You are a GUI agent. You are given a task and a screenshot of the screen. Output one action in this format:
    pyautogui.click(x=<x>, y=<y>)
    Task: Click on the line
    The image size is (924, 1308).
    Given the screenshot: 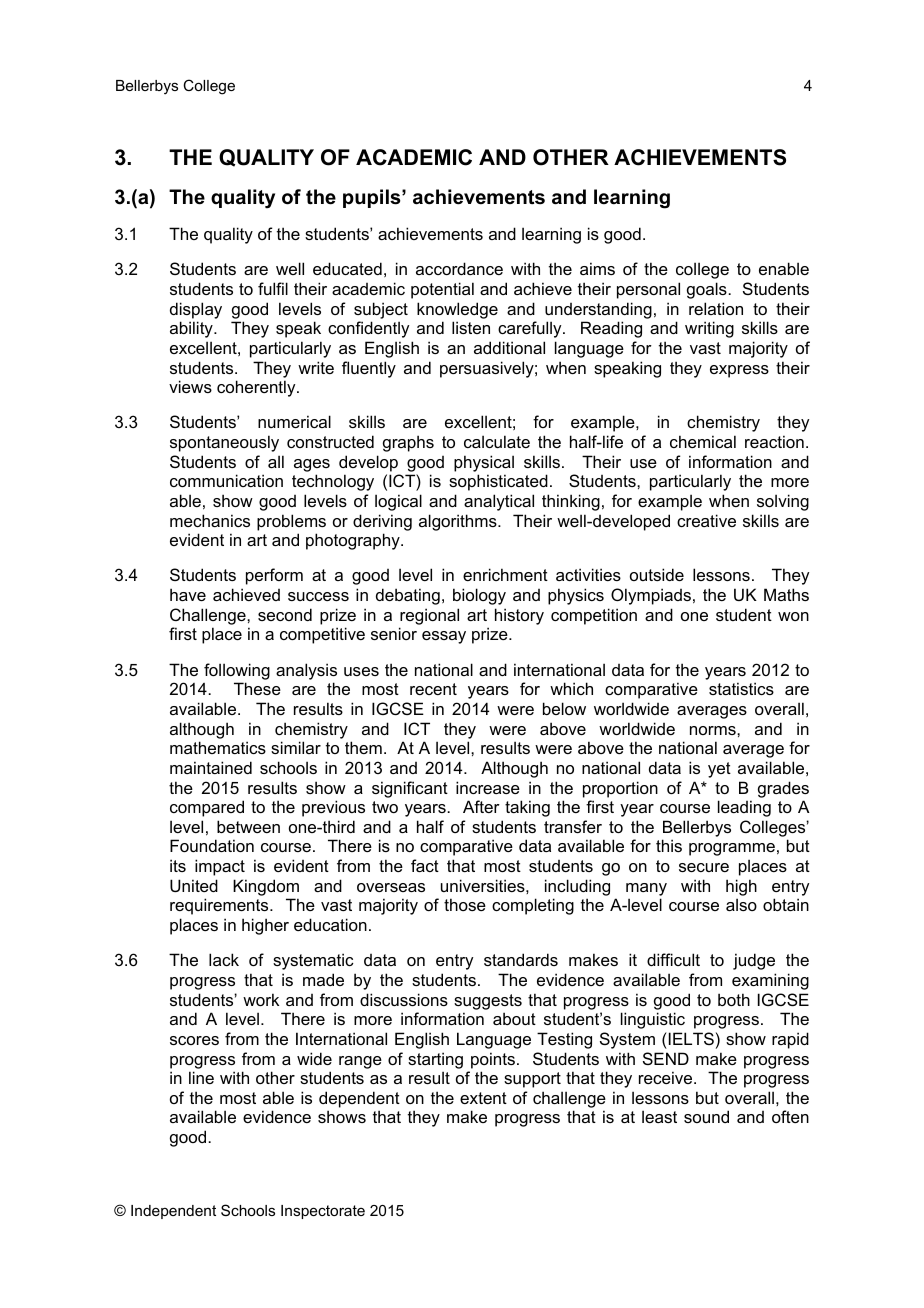 What is the action you would take?
    pyautogui.click(x=201, y=1077)
